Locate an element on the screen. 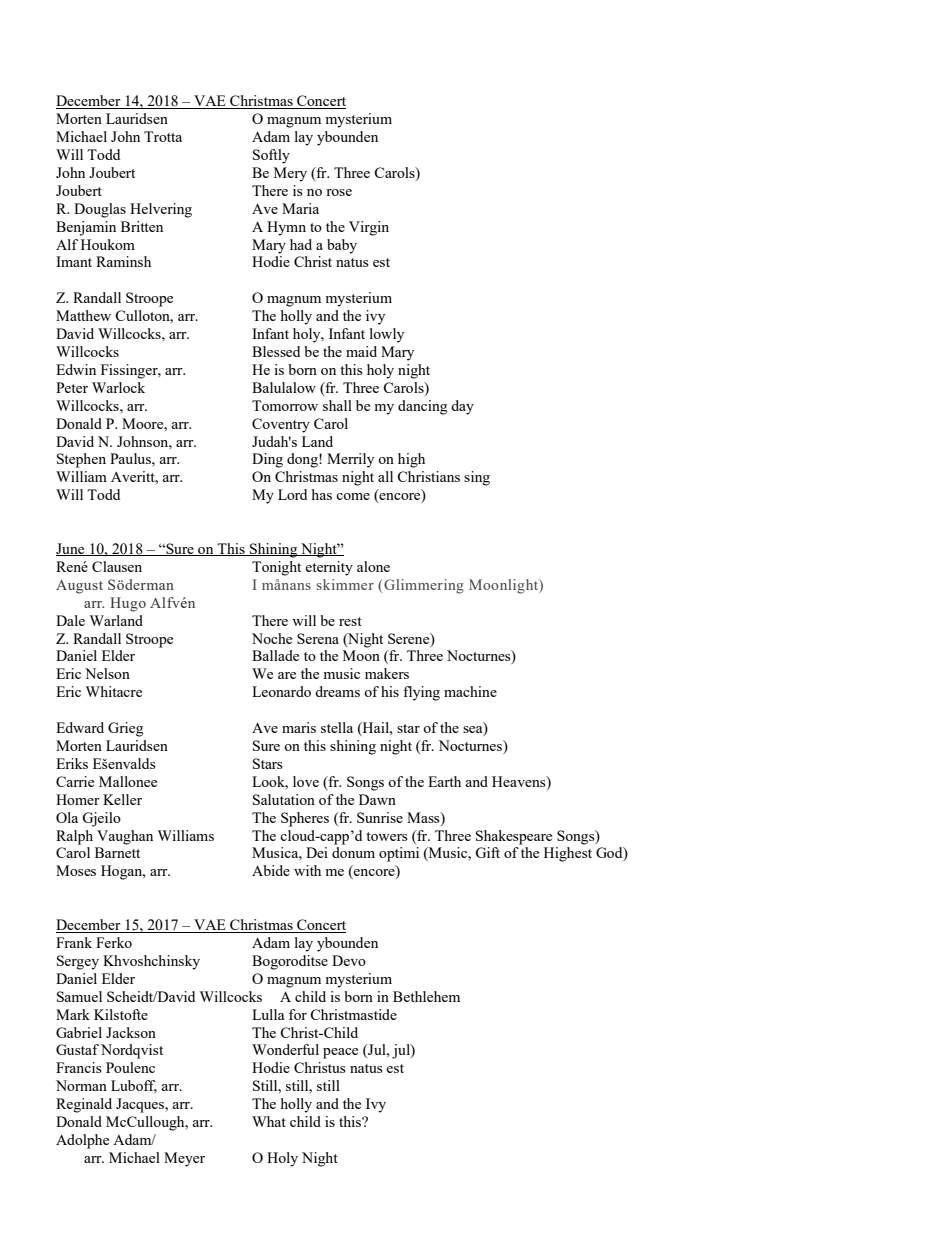  Warlock is located at coordinates (118, 387).
